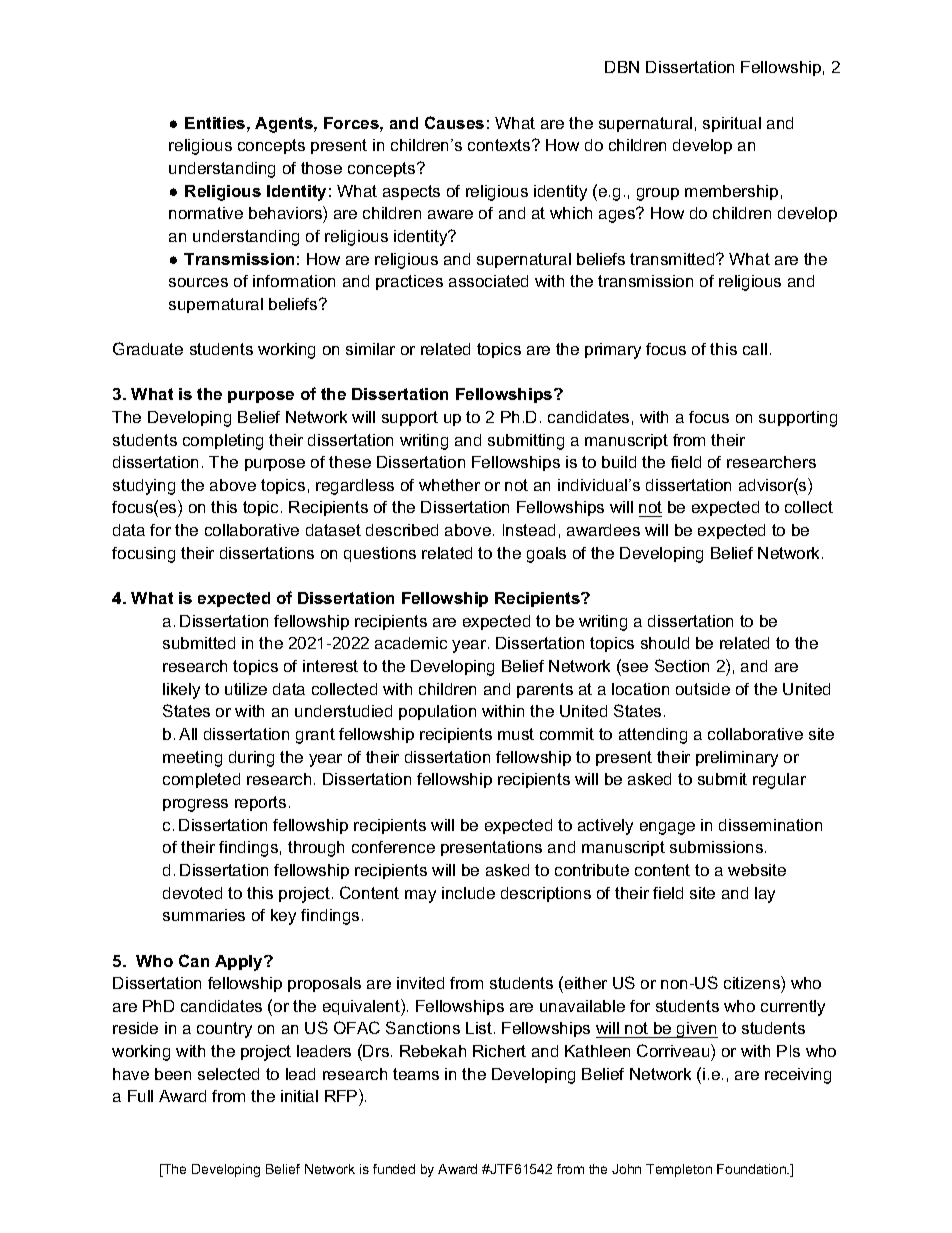 Image resolution: width=952 pixels, height=1233 pixels. What do you see at coordinates (181, 691) in the document?
I see `likely` at bounding box center [181, 691].
